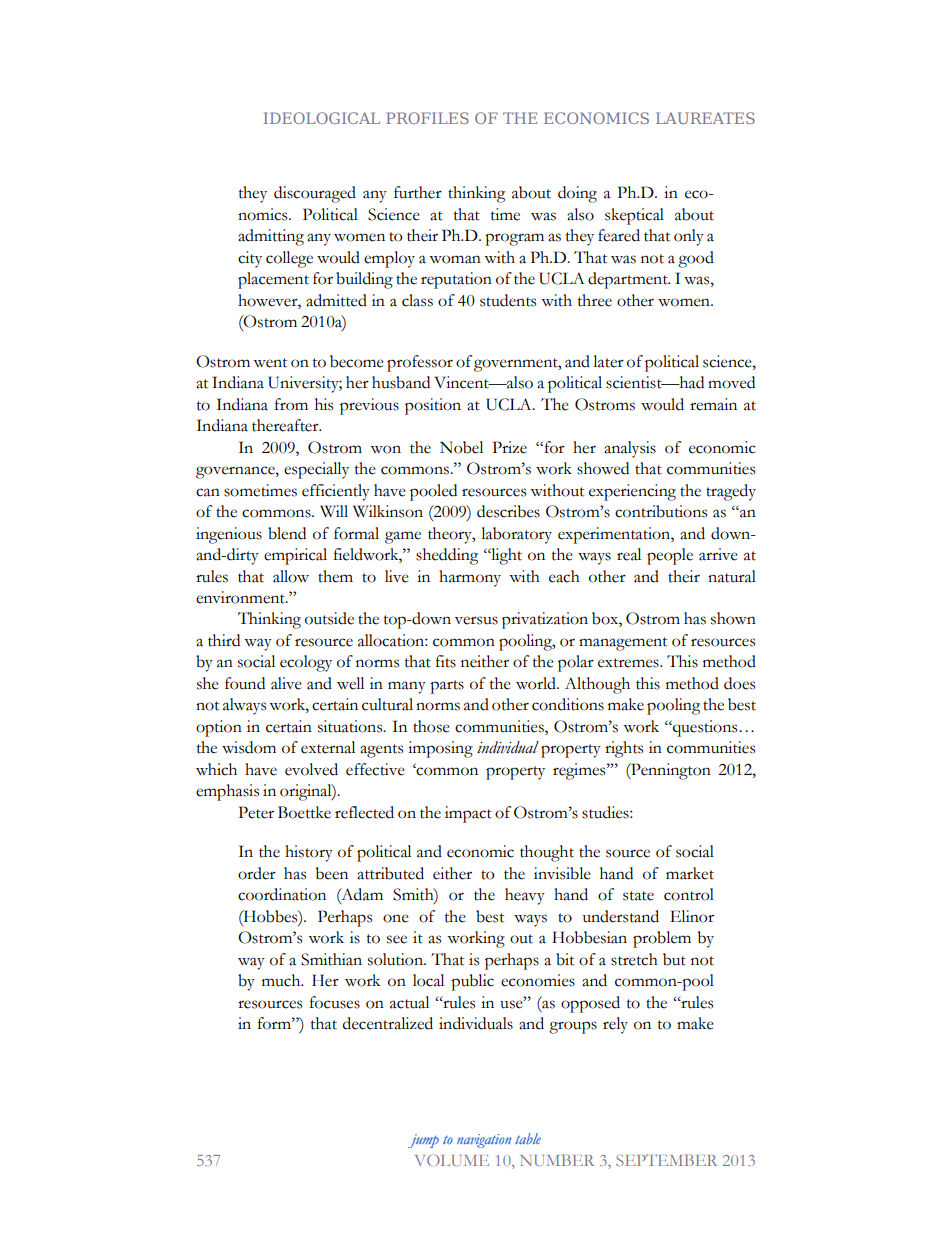 The image size is (952, 1233). Describe the element at coordinates (322, 118) in the screenshot. I see `IDEOLOGICAL` at that location.
